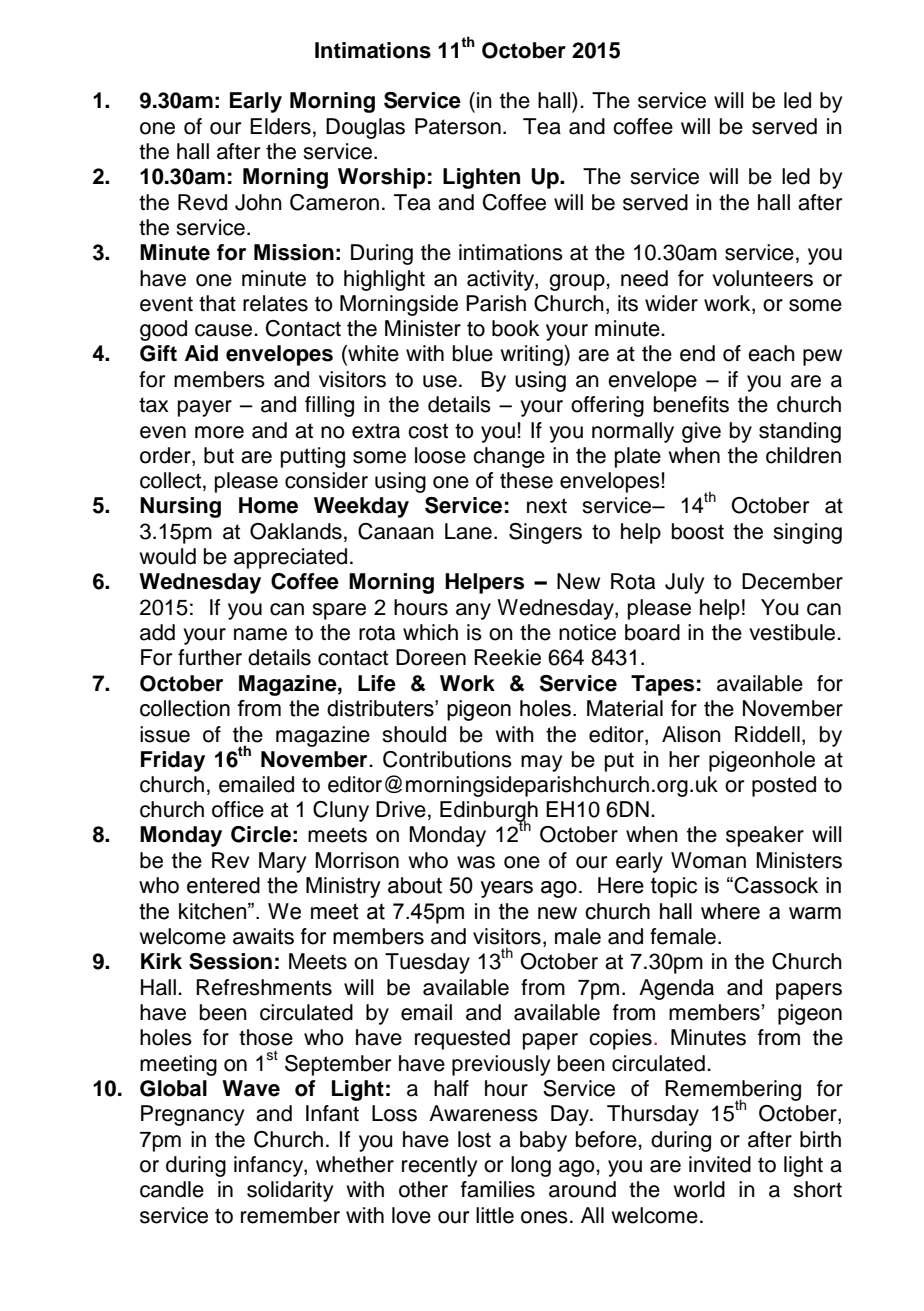  What do you see at coordinates (268, 505) in the document?
I see `Home` at bounding box center [268, 505].
